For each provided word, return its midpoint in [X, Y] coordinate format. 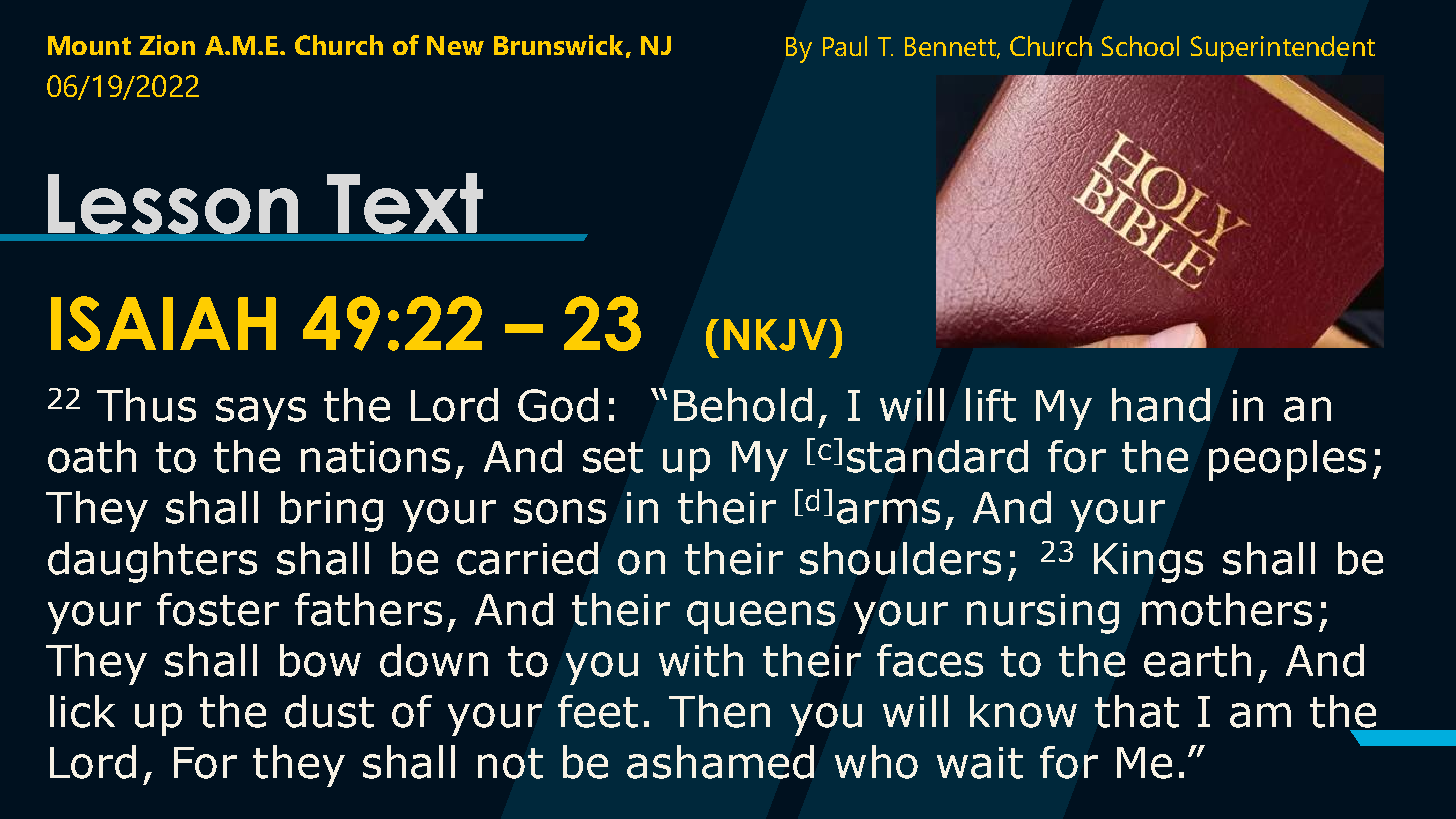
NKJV [775, 335]
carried [527, 558]
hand [1161, 405]
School [1140, 46]
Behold [743, 405]
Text [405, 203]
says [261, 413]
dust [329, 711]
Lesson [173, 204]
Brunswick [558, 45]
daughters [152, 562]
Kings [1148, 563]
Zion [167, 45]
